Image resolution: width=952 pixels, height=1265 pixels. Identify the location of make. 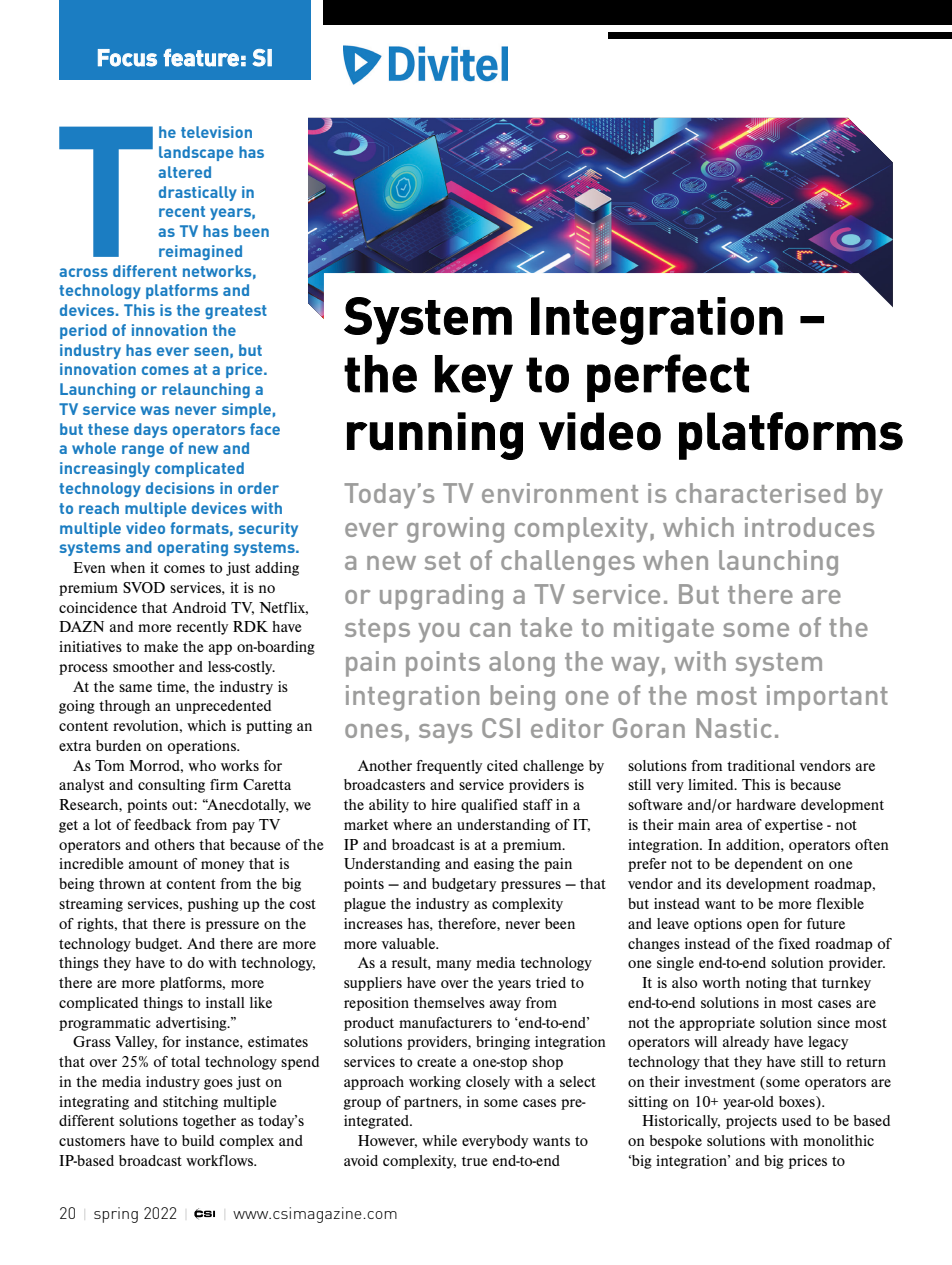
(161, 646).
